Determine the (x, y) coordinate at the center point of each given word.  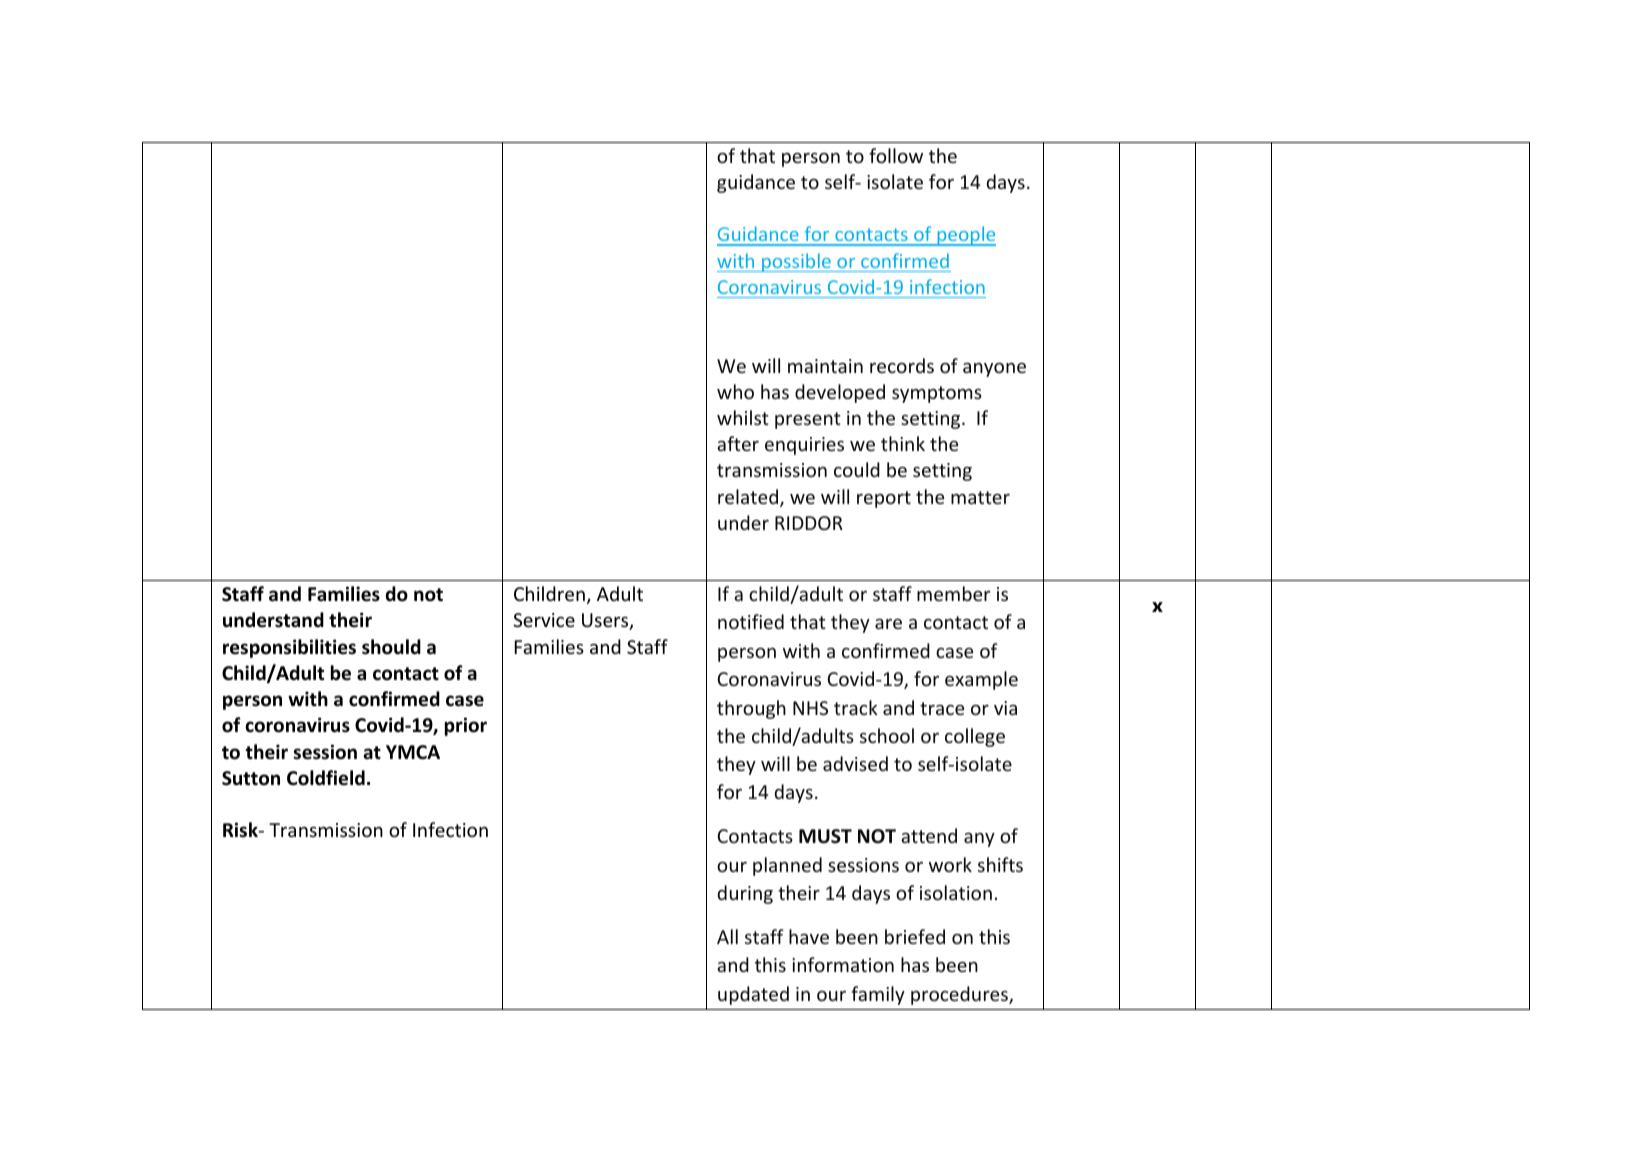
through (751, 709)
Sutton (251, 778)
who (735, 391)
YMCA (413, 752)
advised (855, 763)
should (391, 647)
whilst (743, 417)
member (953, 593)
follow (896, 155)
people (965, 236)
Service (544, 620)
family (878, 995)
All (727, 936)
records (902, 365)
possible (796, 262)
